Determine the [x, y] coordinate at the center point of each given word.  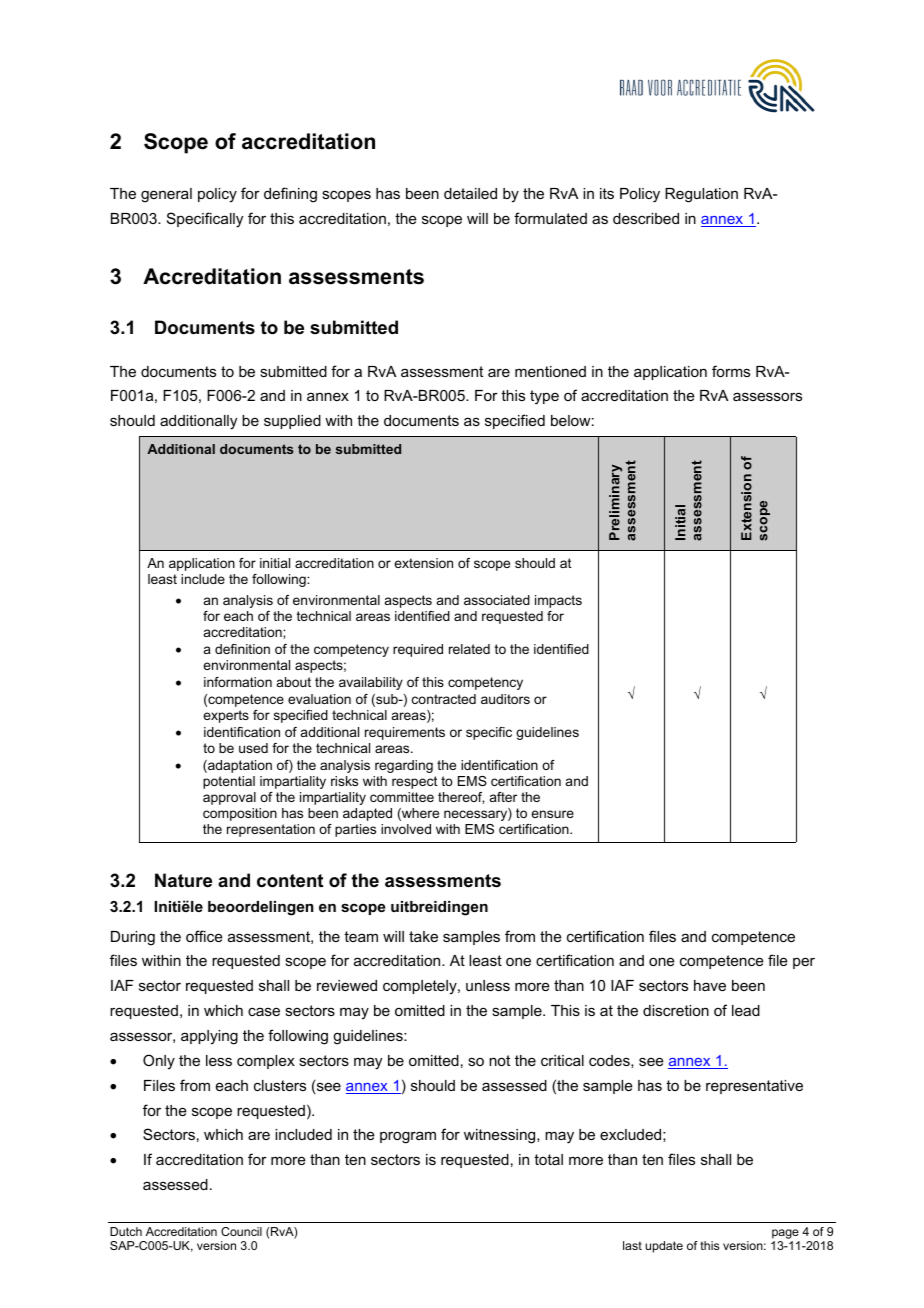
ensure [552, 814]
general [166, 195]
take [423, 936]
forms [731, 371]
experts [226, 716]
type [544, 397]
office [204, 936]
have [710, 985]
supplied [292, 422]
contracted [444, 699]
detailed [470, 193]
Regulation [701, 195]
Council [241, 1231]
